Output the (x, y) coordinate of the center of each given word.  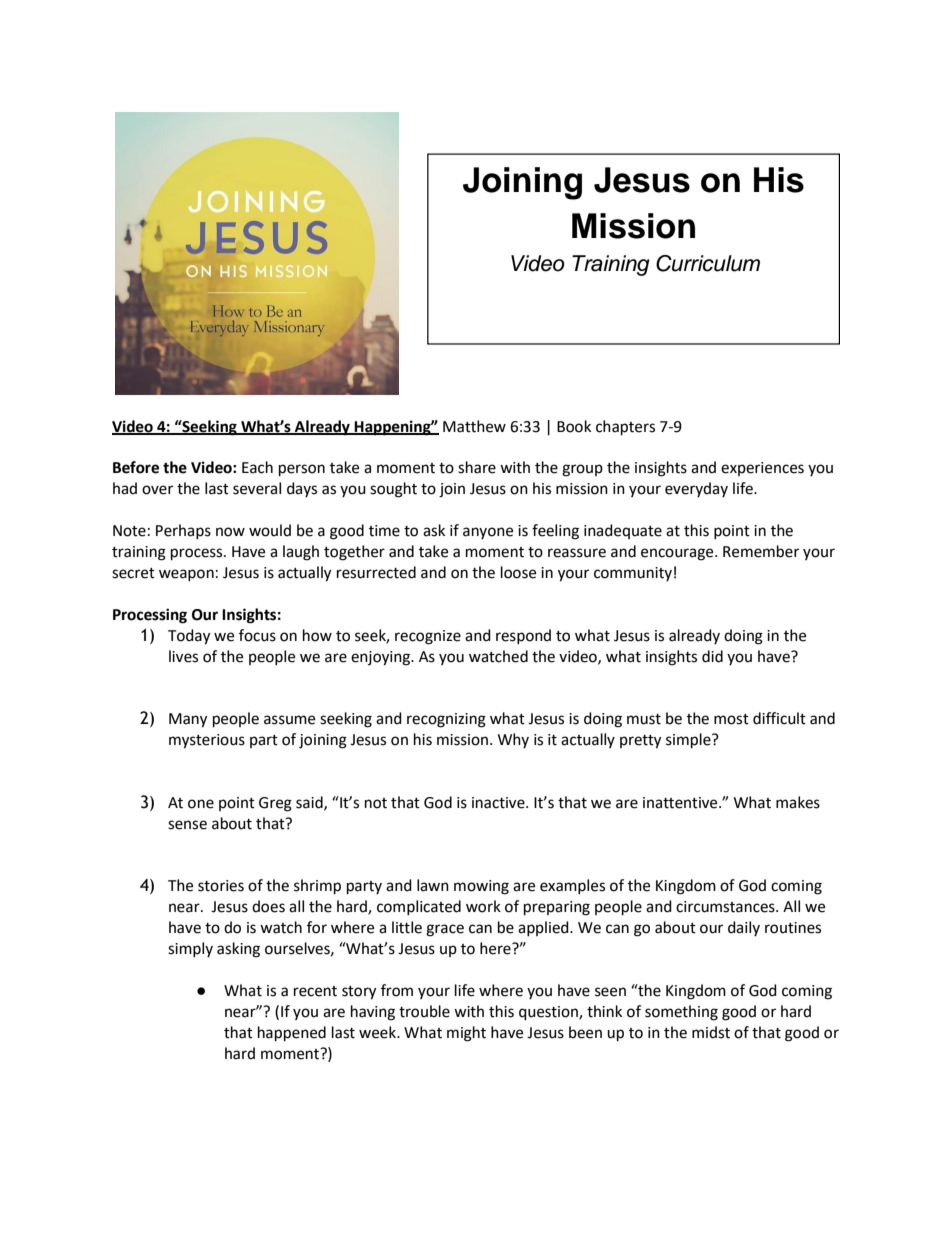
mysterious (207, 741)
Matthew (474, 426)
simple (689, 741)
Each (257, 467)
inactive (499, 803)
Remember (761, 551)
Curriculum (708, 263)
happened (292, 1034)
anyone (488, 533)
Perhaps (183, 531)
